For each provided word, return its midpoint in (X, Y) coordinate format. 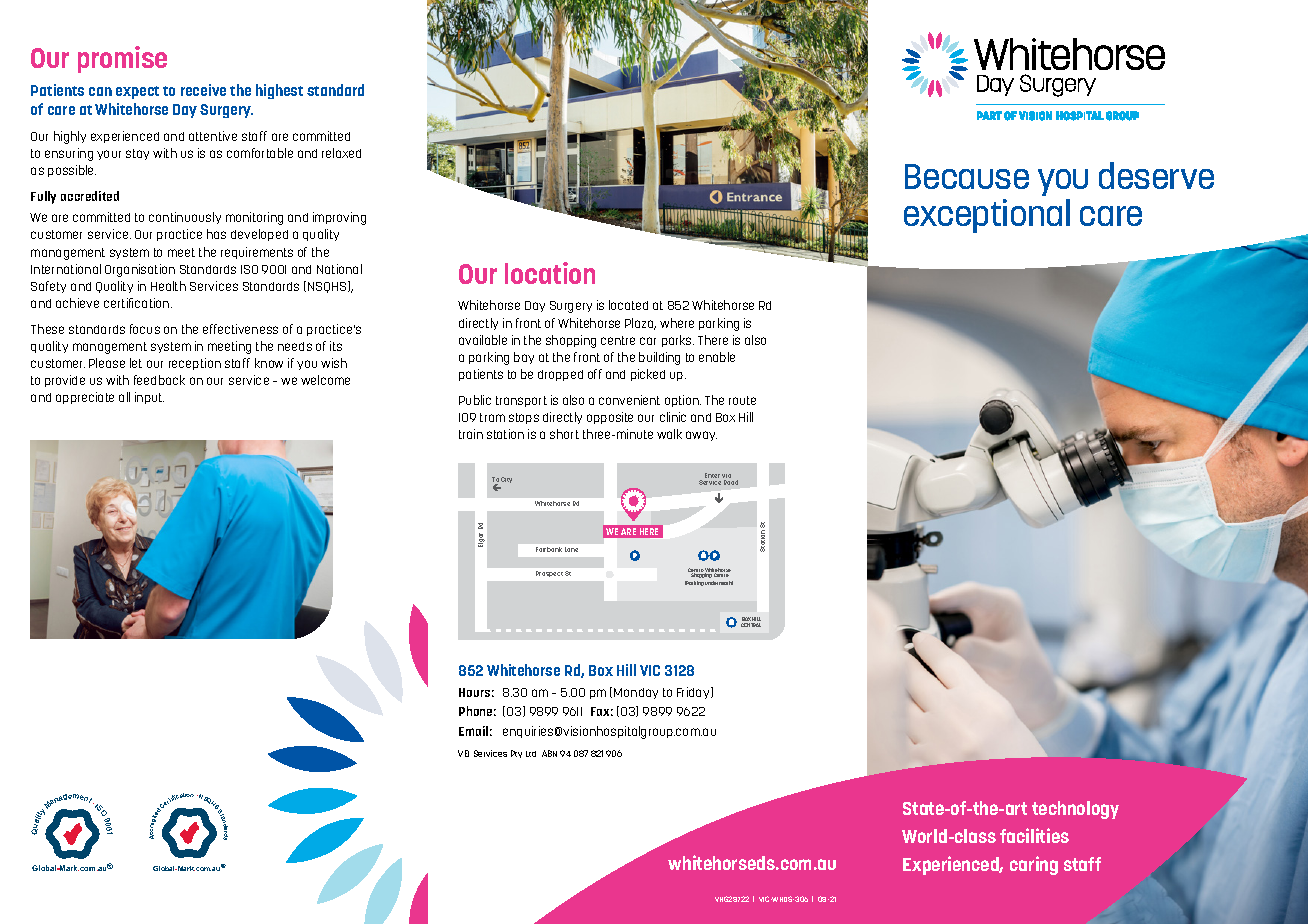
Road (731, 482)
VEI (463, 753)
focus (145, 329)
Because (967, 176)
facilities (1034, 835)
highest (279, 91)
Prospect (549, 574)
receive (203, 90)
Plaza (640, 324)
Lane (571, 549)
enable (717, 357)
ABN (549, 753)
